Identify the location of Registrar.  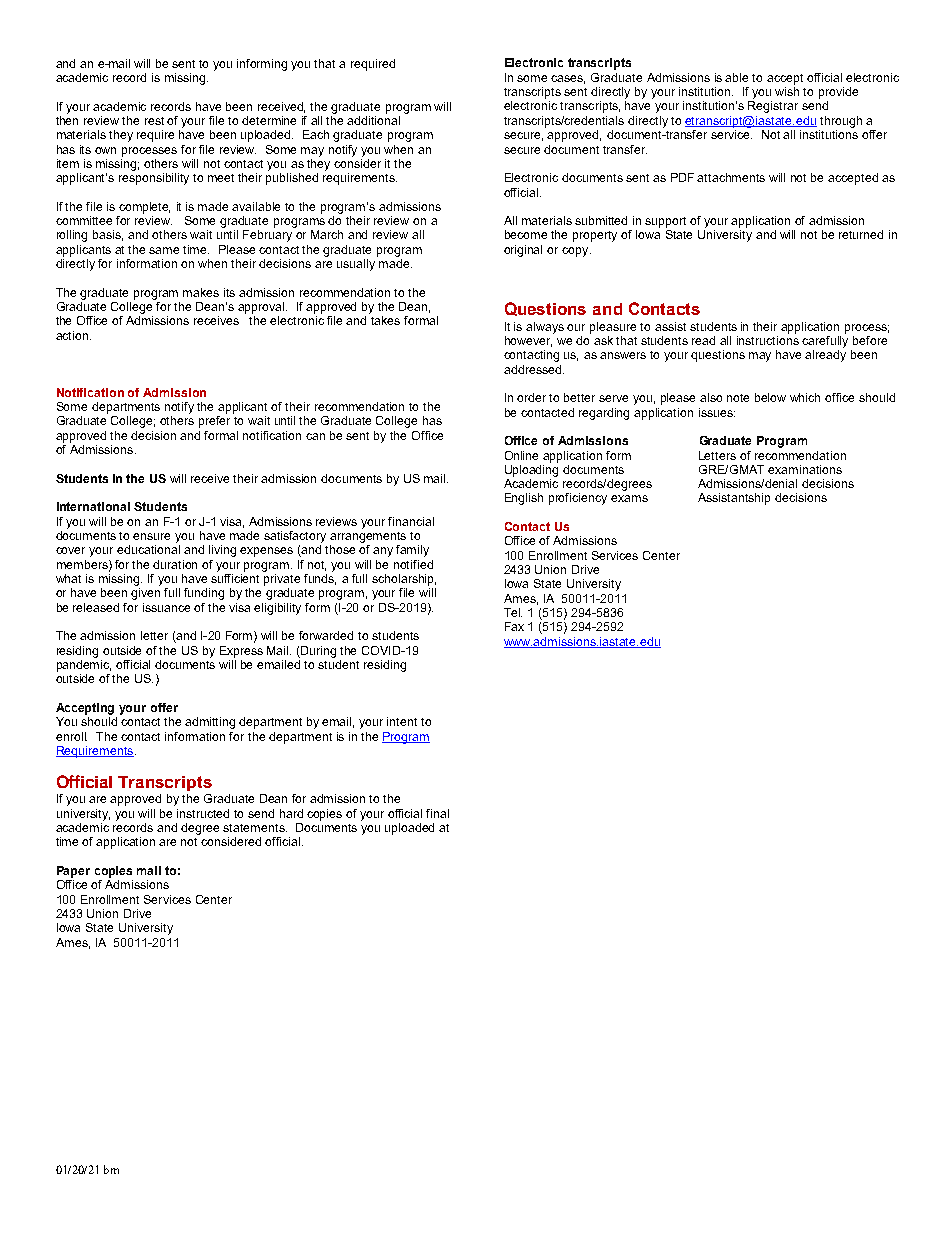
(773, 107).
